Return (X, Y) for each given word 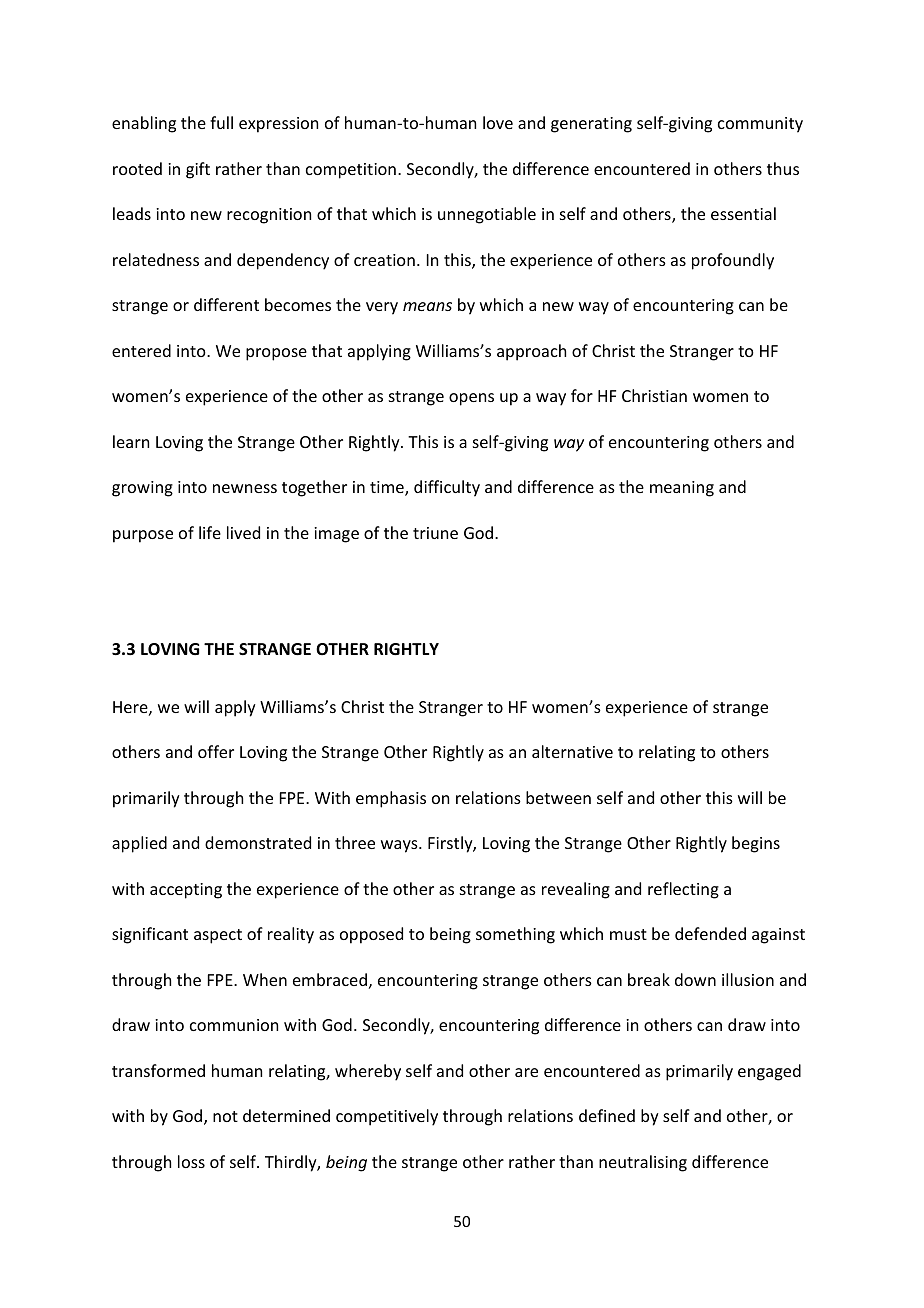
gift (198, 170)
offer (216, 751)
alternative (572, 751)
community (760, 125)
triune (435, 533)
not (225, 1116)
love (498, 122)
